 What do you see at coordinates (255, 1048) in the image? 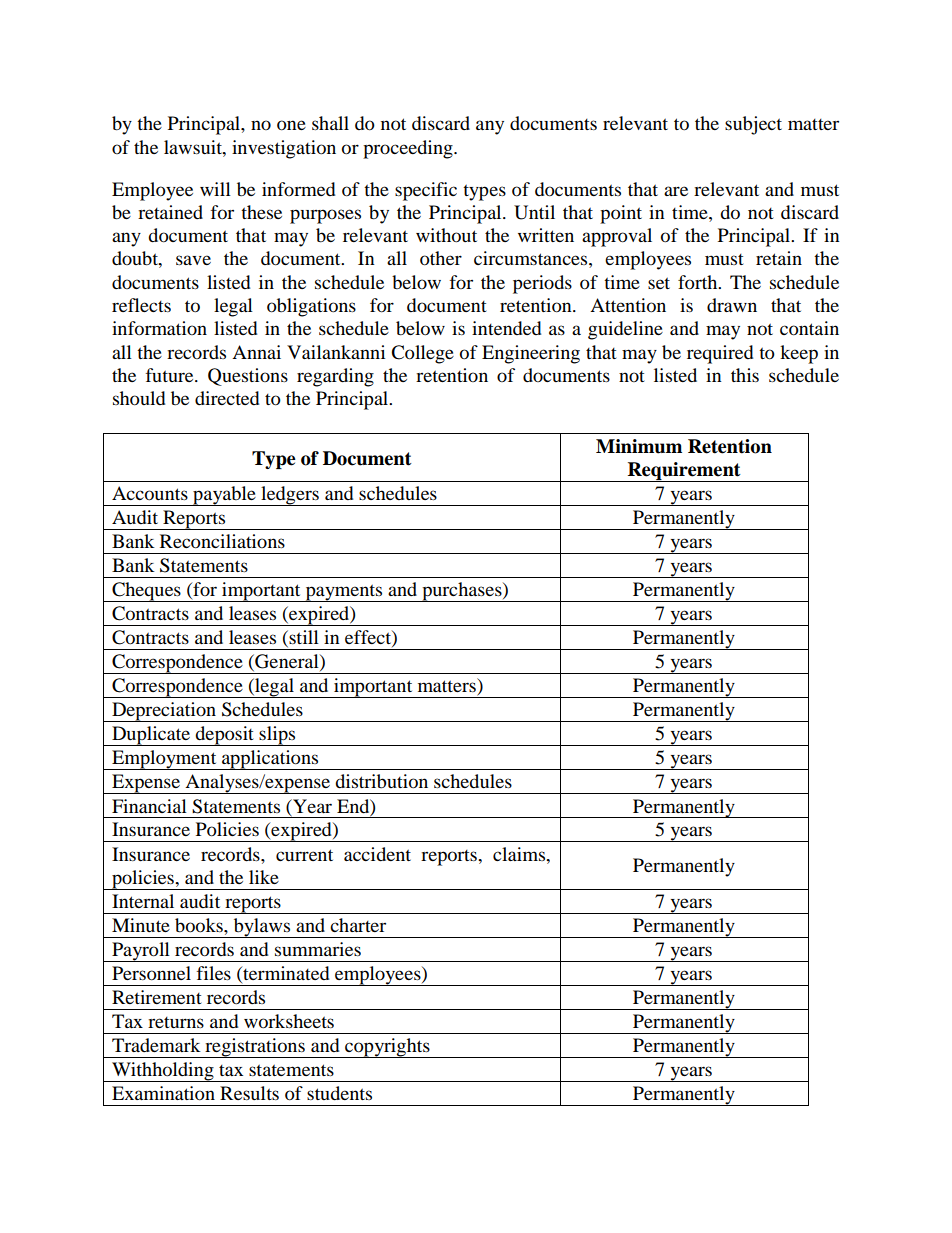
I see `registrations` at bounding box center [255, 1048].
